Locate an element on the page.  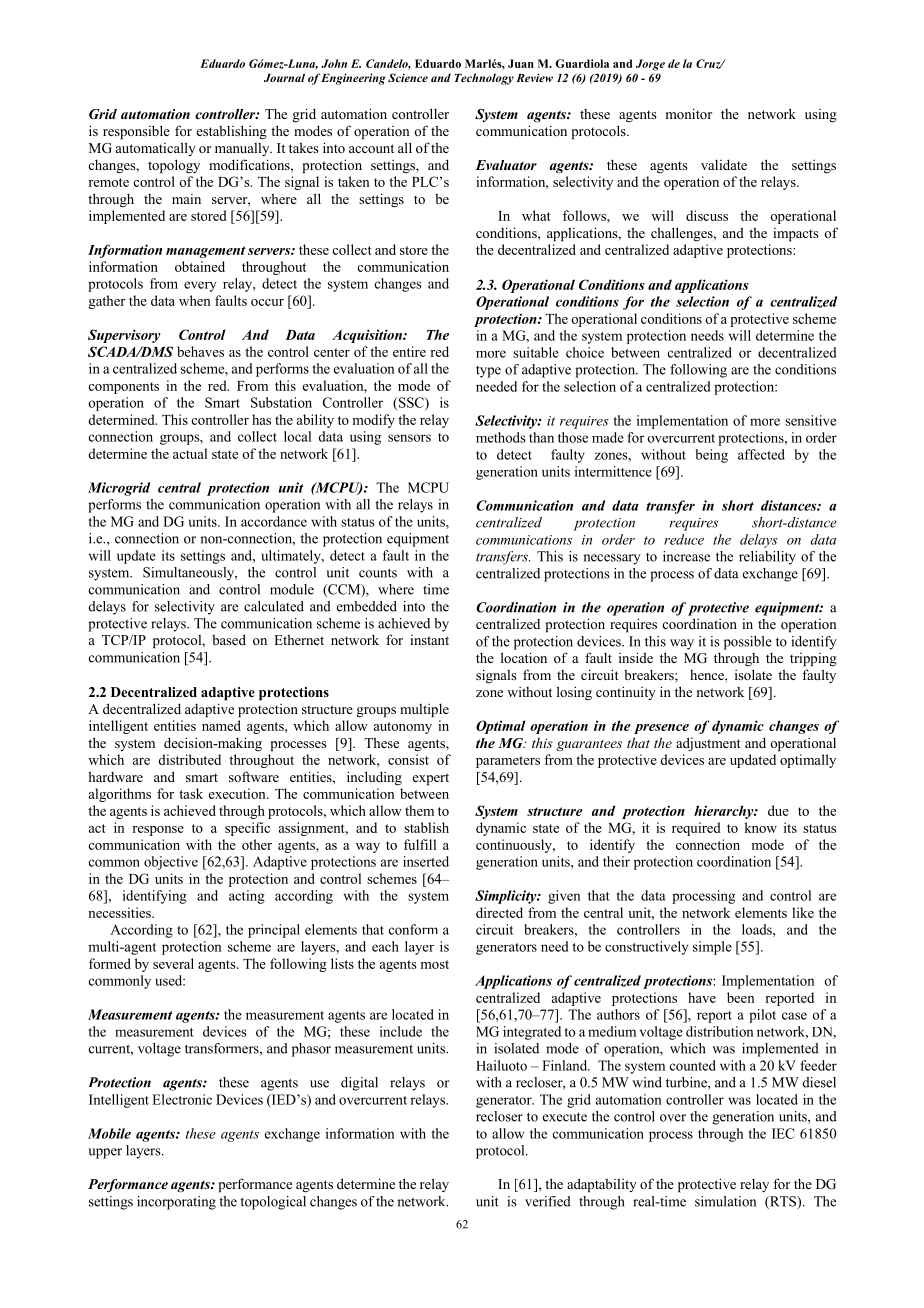
incorporating is located at coordinates (176, 1203).
